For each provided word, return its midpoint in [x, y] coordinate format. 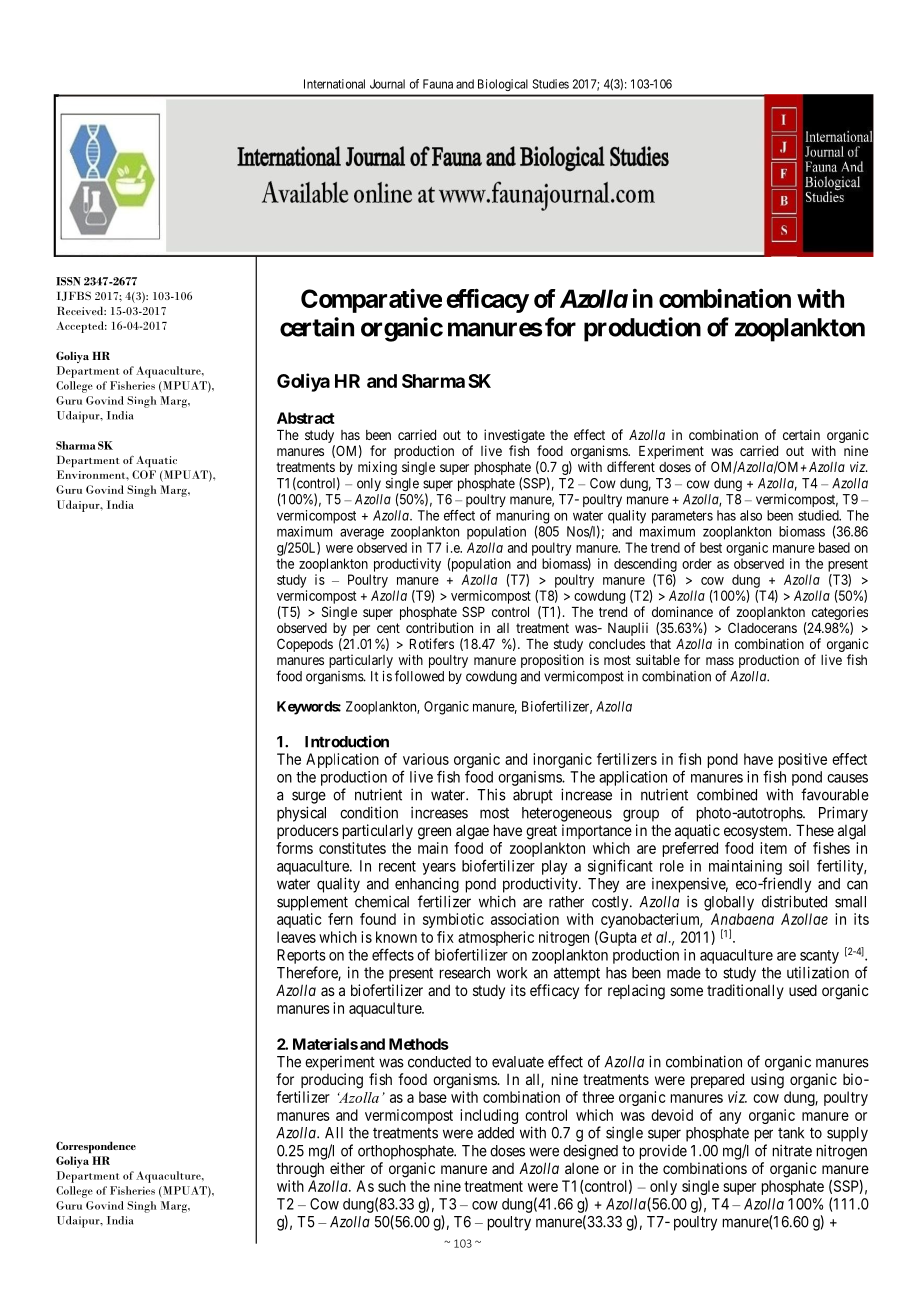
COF [144, 474]
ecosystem [757, 832]
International [334, 84]
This [491, 794]
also [751, 515]
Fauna [438, 84]
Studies [550, 84]
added [496, 1133]
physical [301, 814]
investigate [514, 437]
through [300, 1170]
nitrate [792, 1150]
